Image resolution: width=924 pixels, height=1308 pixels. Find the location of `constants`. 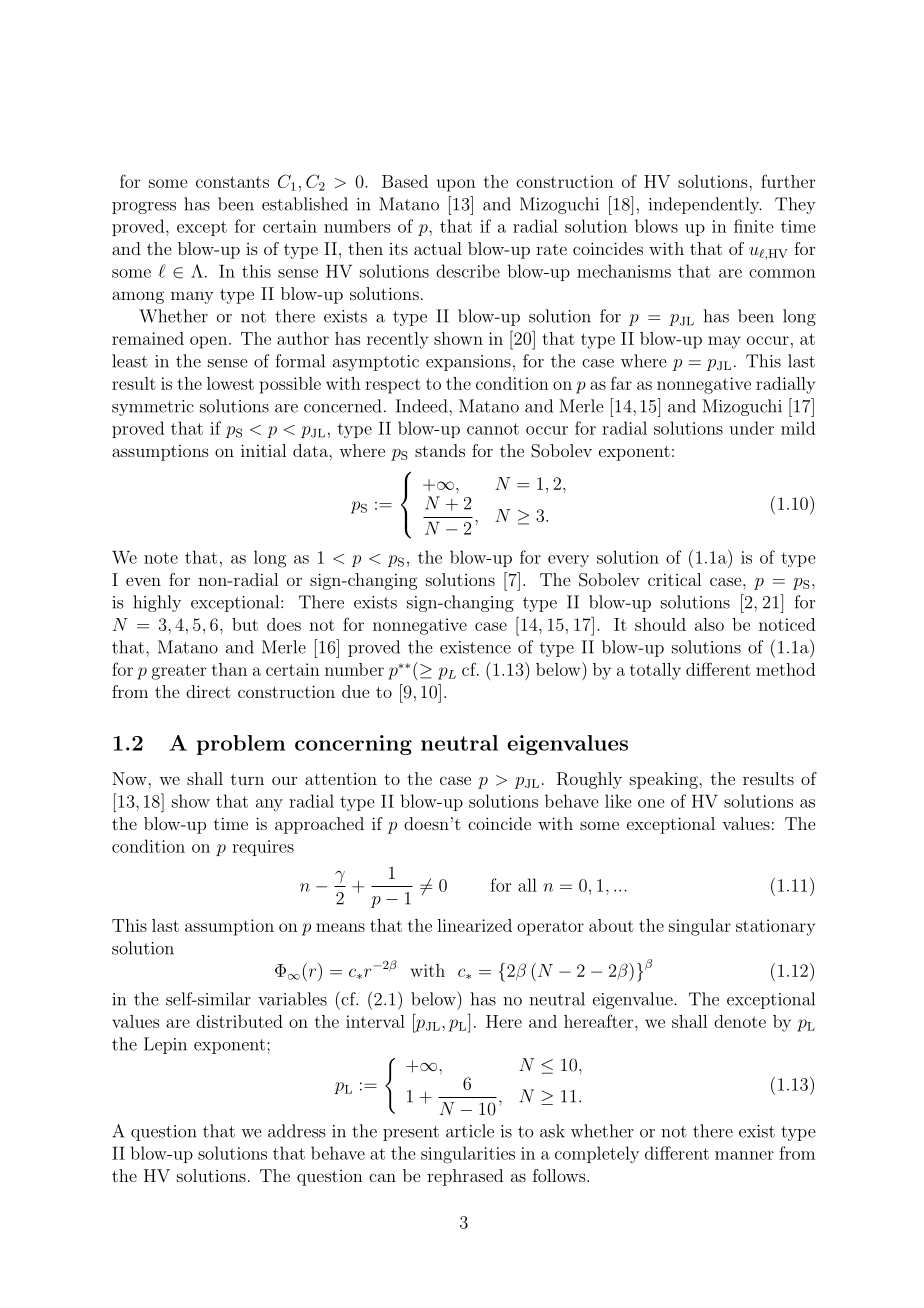

constants is located at coordinates (232, 182).
